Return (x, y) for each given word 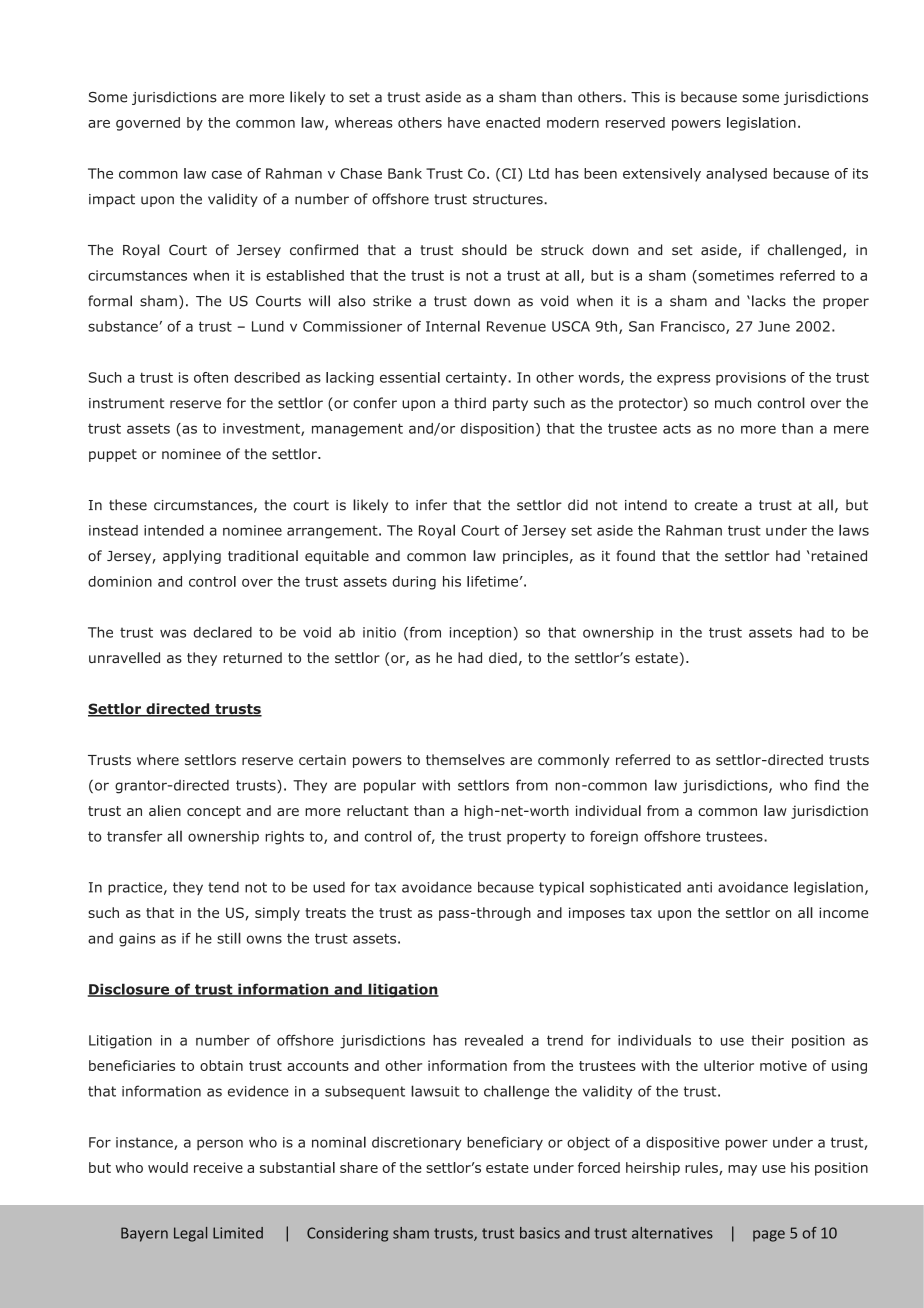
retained (838, 556)
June (774, 326)
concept (214, 812)
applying (192, 557)
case (227, 175)
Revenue (516, 326)
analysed (736, 175)
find (826, 785)
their (767, 1040)
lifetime (492, 581)
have (464, 122)
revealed (494, 1040)
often (211, 377)
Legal (190, 1234)
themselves (465, 759)
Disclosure (129, 990)
